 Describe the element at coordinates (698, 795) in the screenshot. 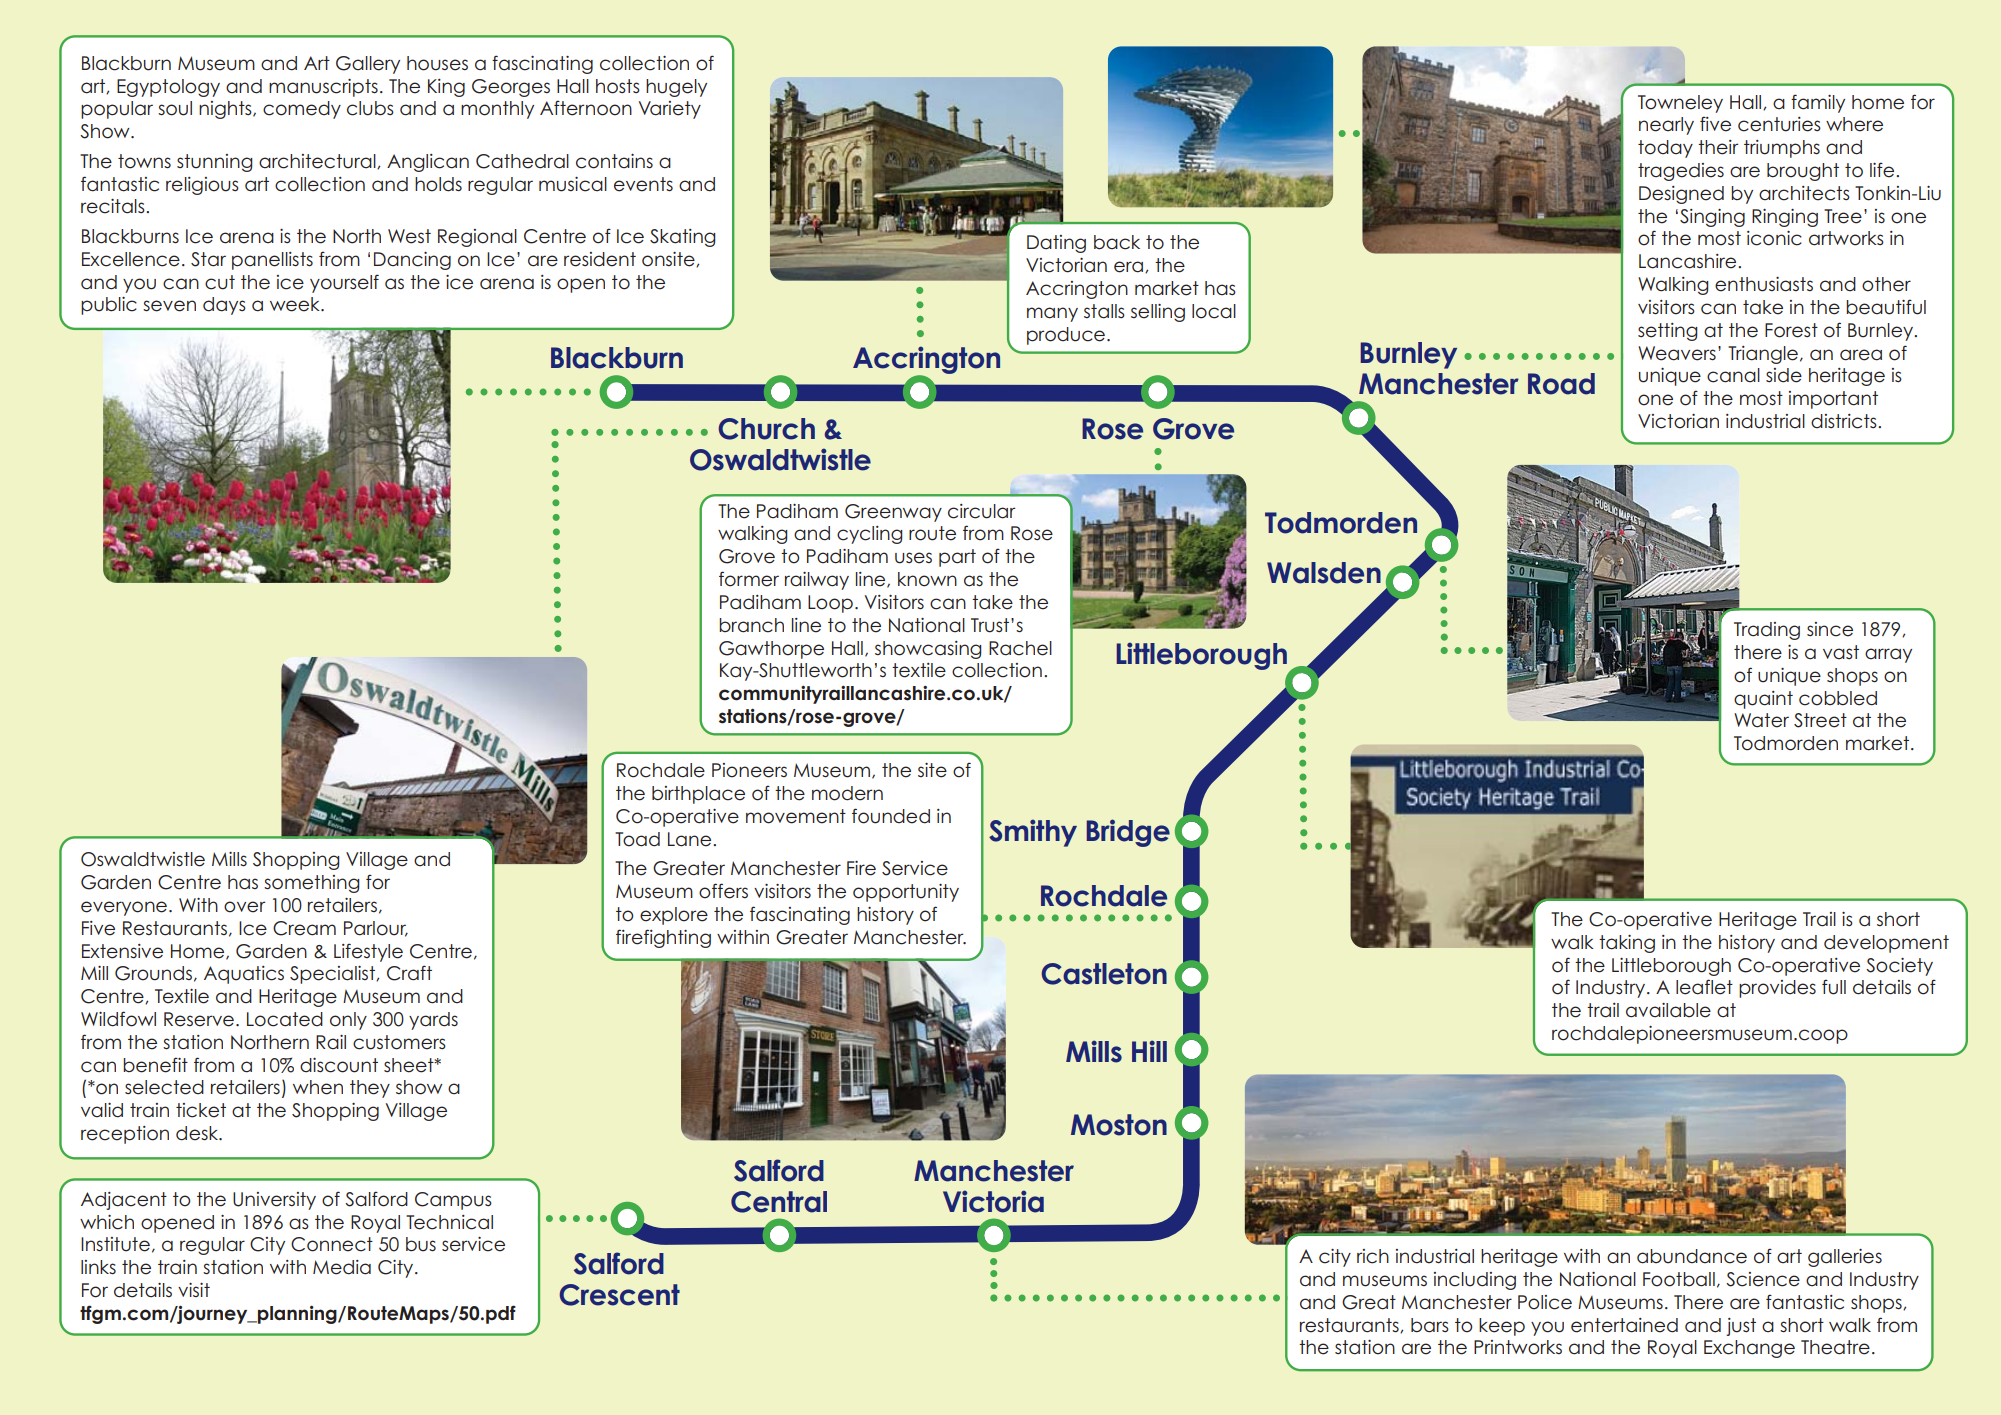

I see `birthplace` at that location.
